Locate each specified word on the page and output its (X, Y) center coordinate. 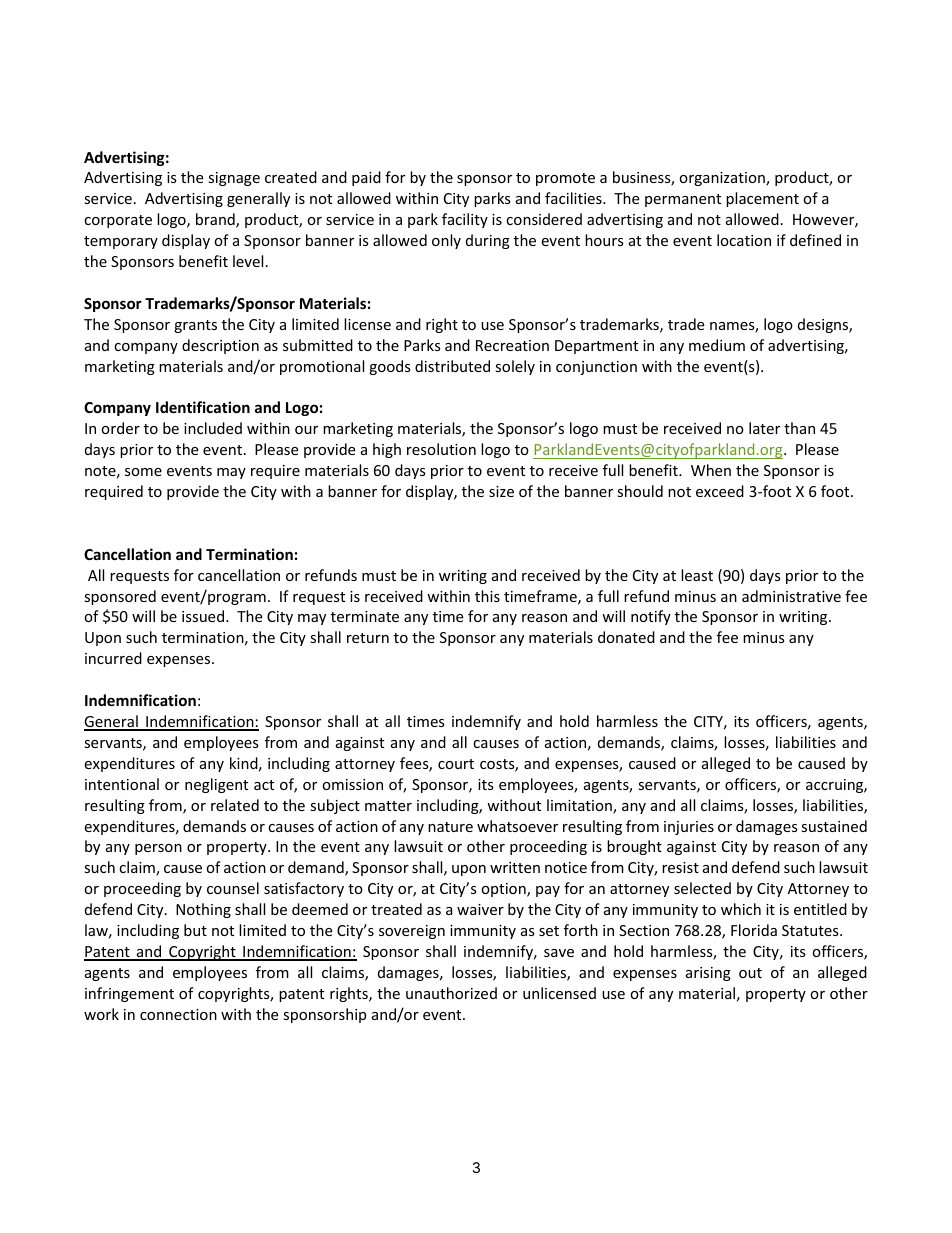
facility (465, 220)
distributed (452, 366)
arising (708, 974)
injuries (689, 828)
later (764, 428)
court (456, 764)
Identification (203, 407)
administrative (791, 596)
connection (178, 1014)
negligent (216, 785)
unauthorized (451, 993)
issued (203, 616)
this (487, 596)
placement (762, 199)
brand (216, 220)
